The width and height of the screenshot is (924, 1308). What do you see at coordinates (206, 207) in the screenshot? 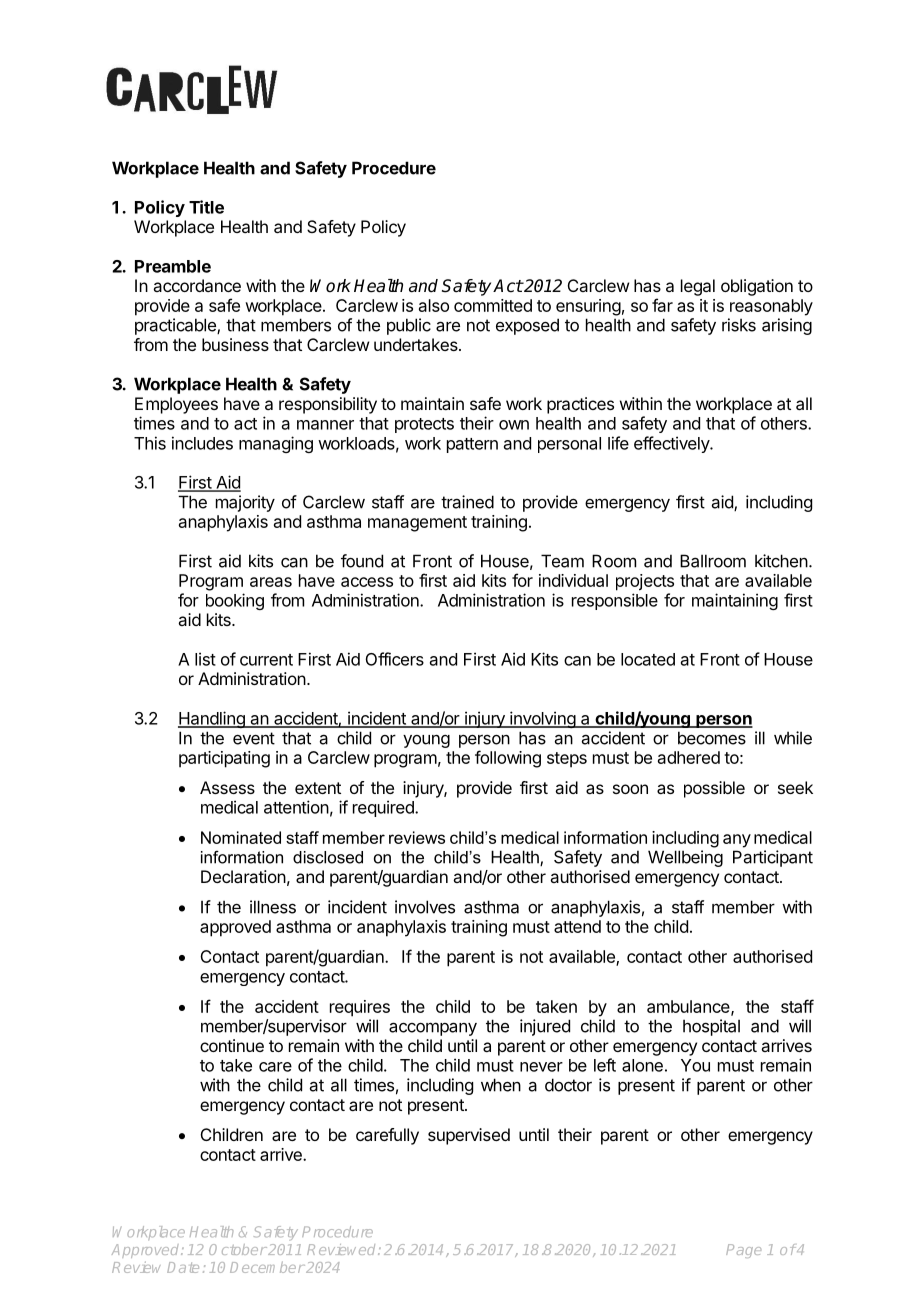
I see `Title` at bounding box center [206, 207].
